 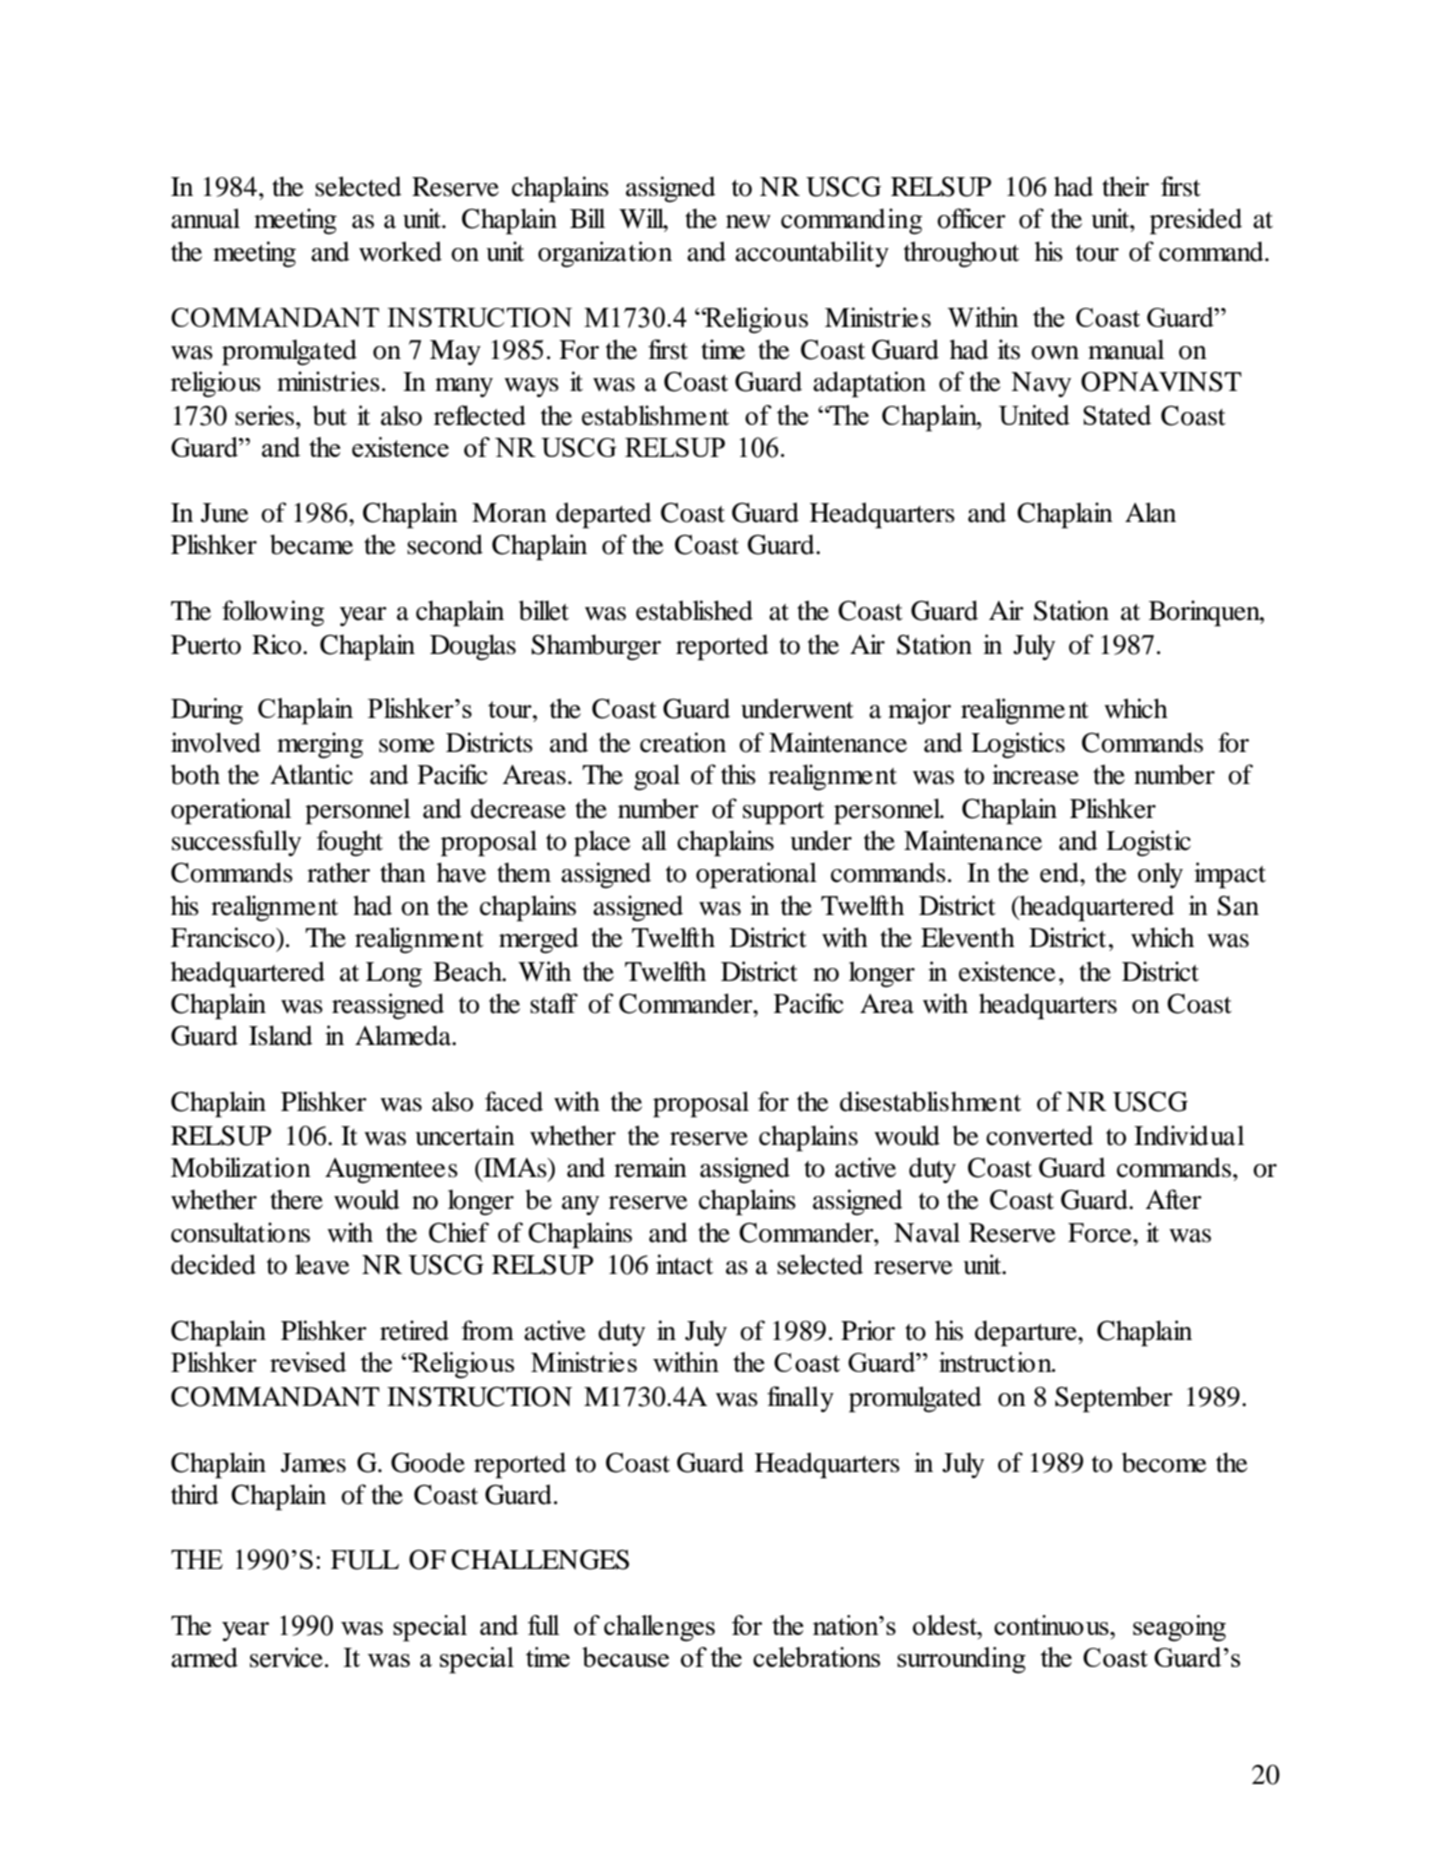 What do you see at coordinates (311, 544) in the screenshot?
I see `became` at bounding box center [311, 544].
